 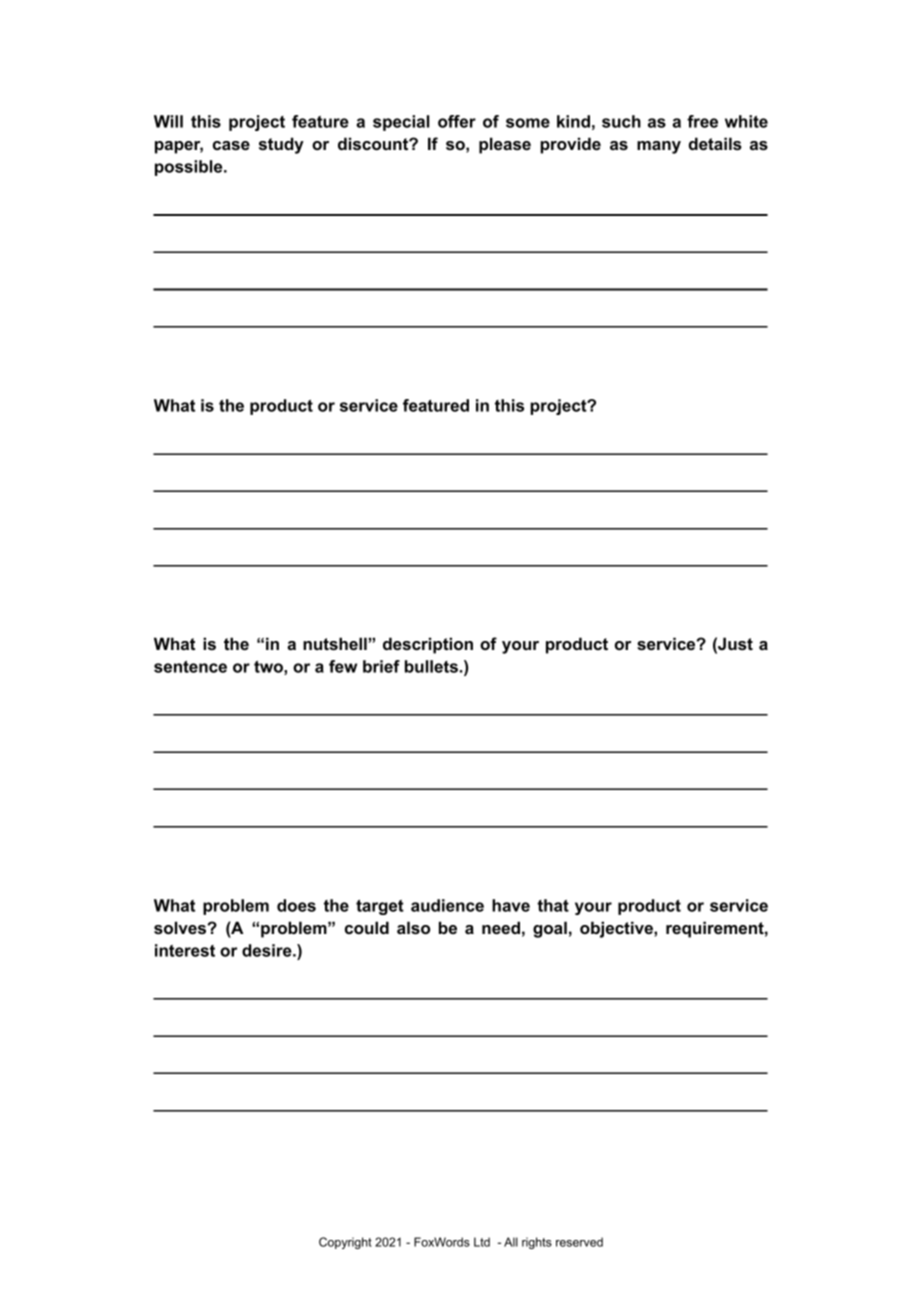 What do you see at coordinates (231, 145) in the screenshot?
I see `case` at bounding box center [231, 145].
